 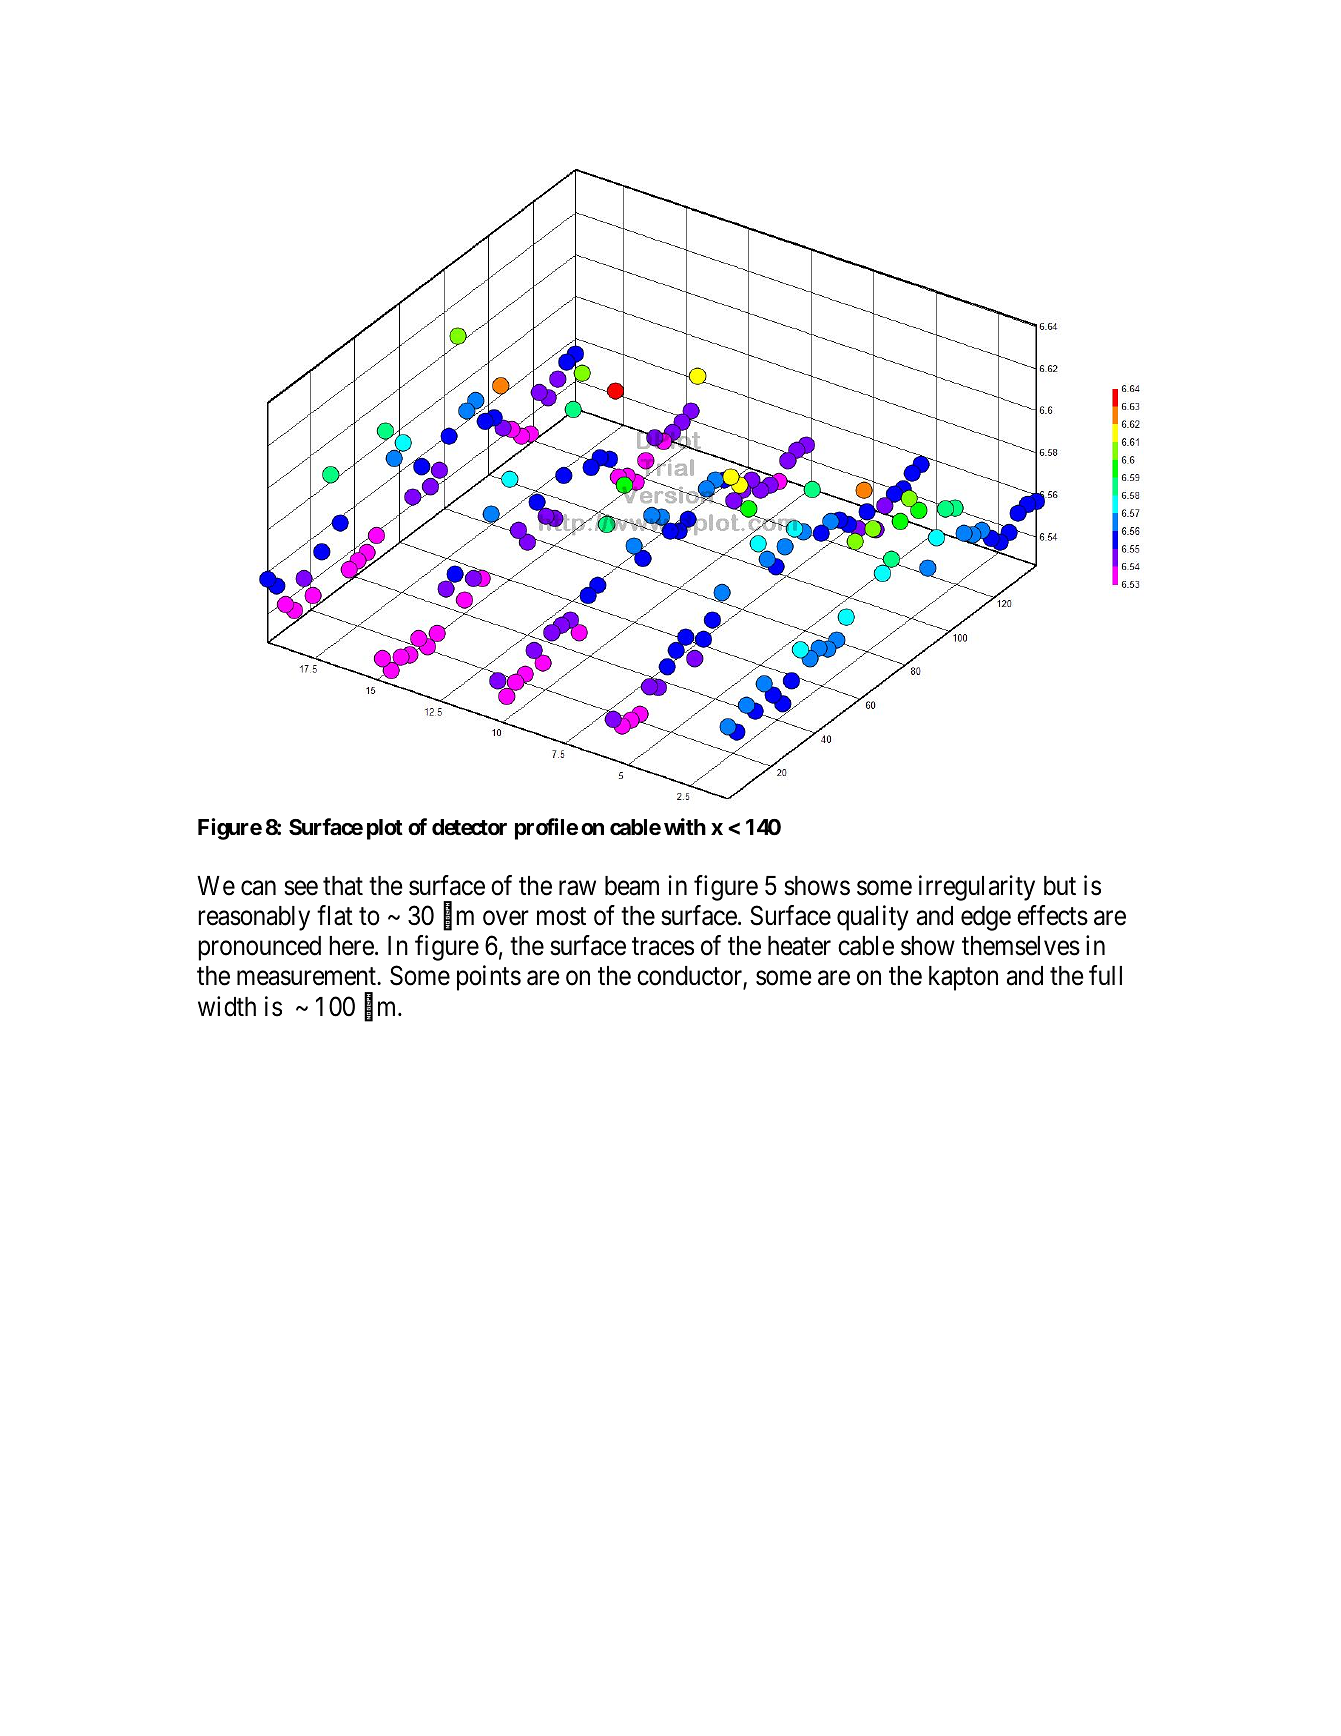 I want to click on but, so click(x=1060, y=886).
